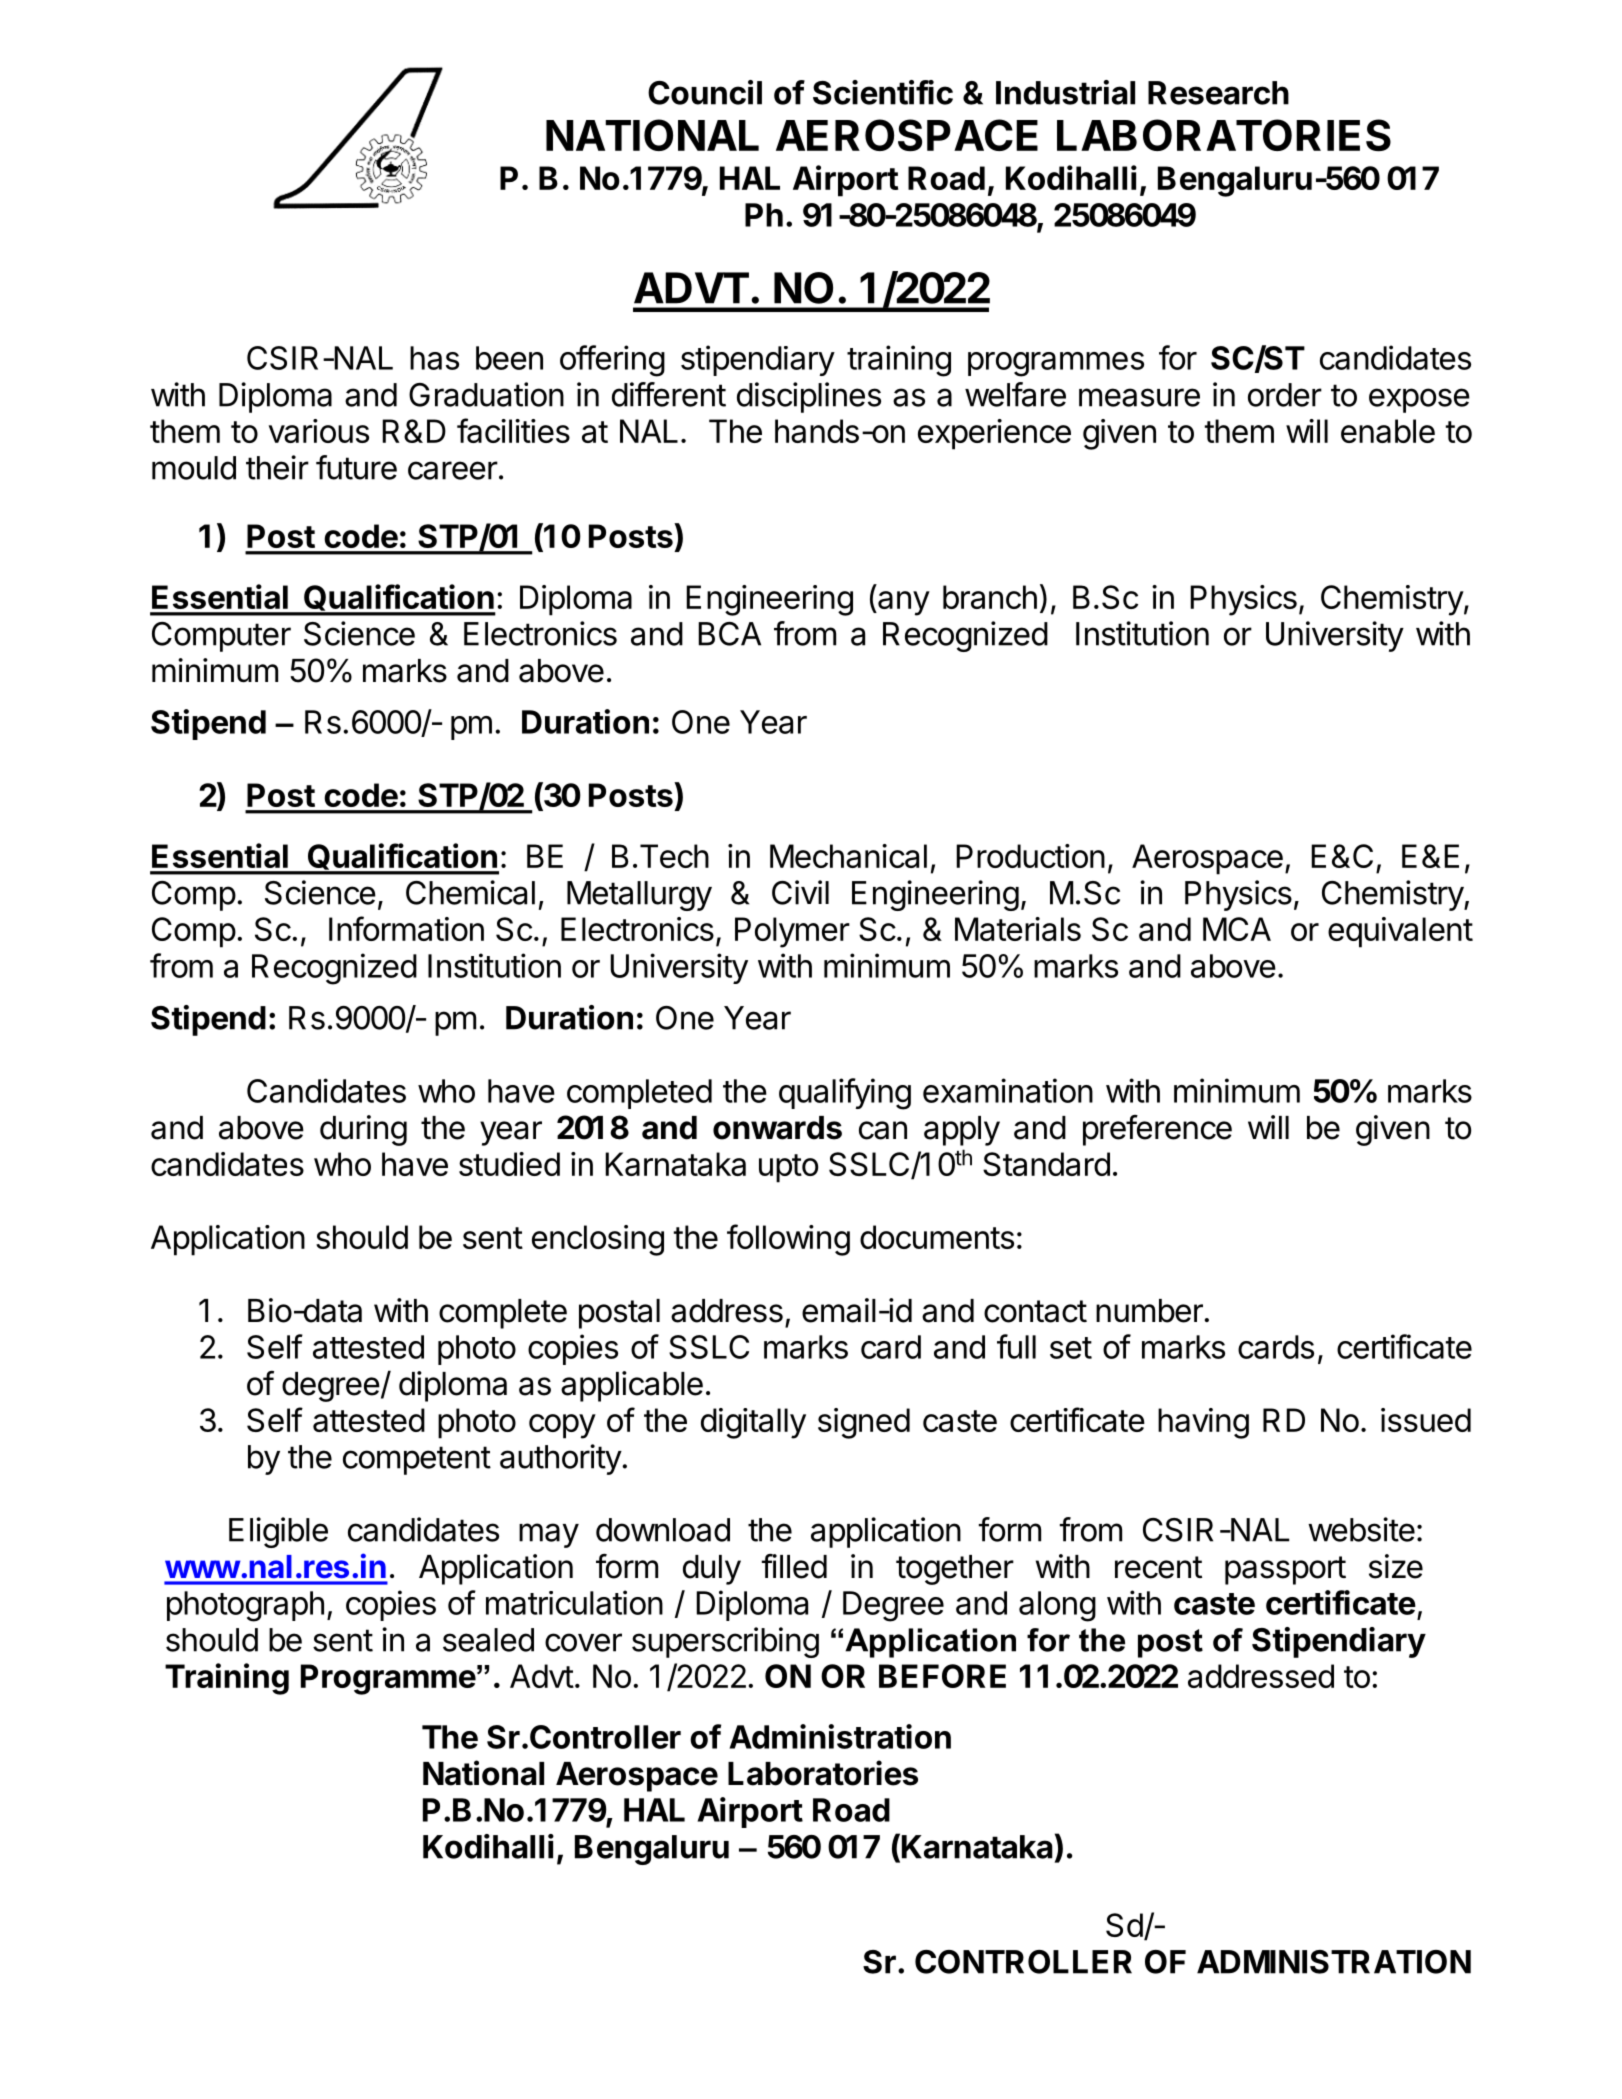 This document has height=2099, width=1622. Describe the element at coordinates (1218, 93) in the document. I see `Research` at that location.
